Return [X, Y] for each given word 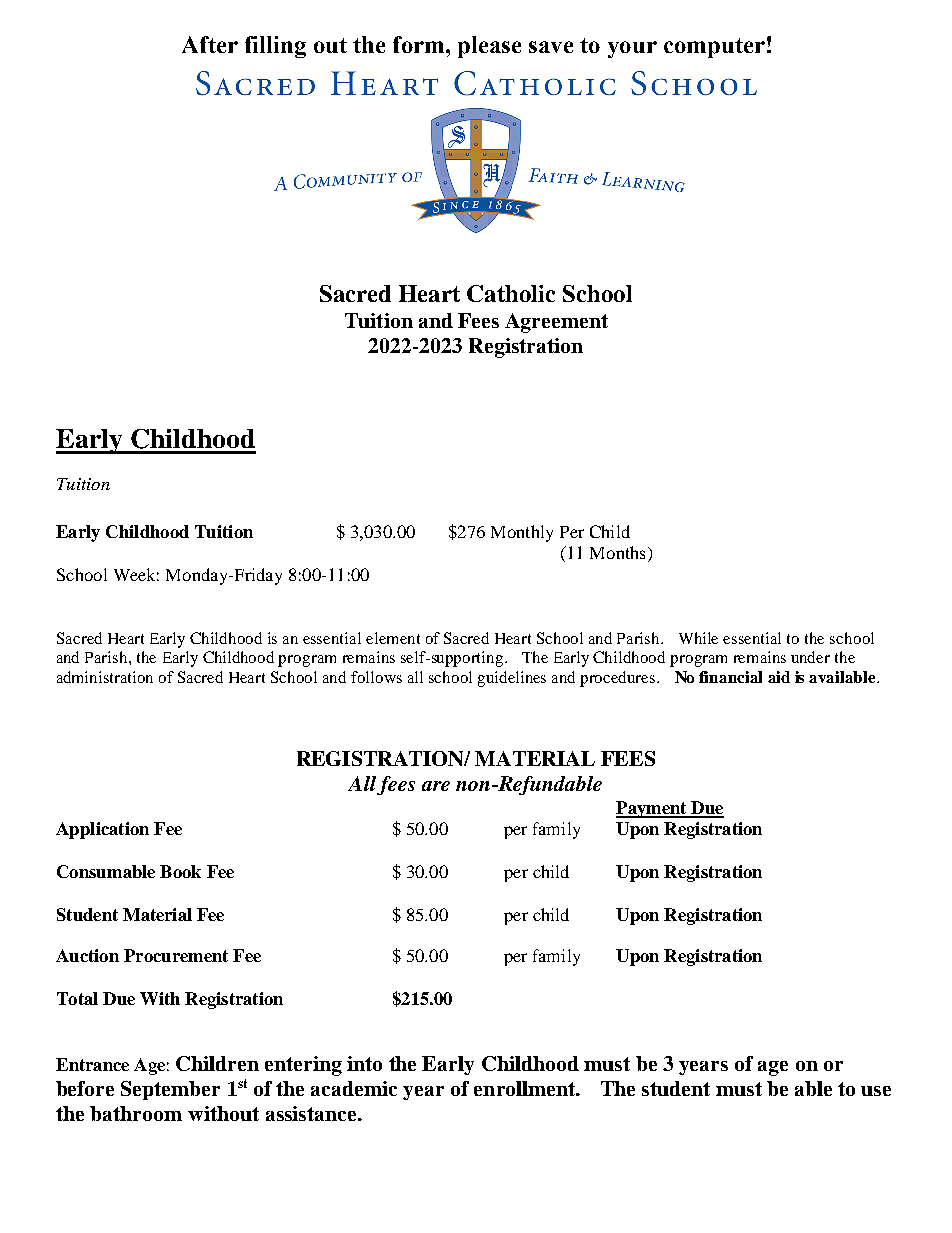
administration [105, 677]
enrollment [526, 1088]
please [489, 47]
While [698, 638]
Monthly [522, 533]
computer [714, 48]
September [170, 1090]
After [210, 44]
